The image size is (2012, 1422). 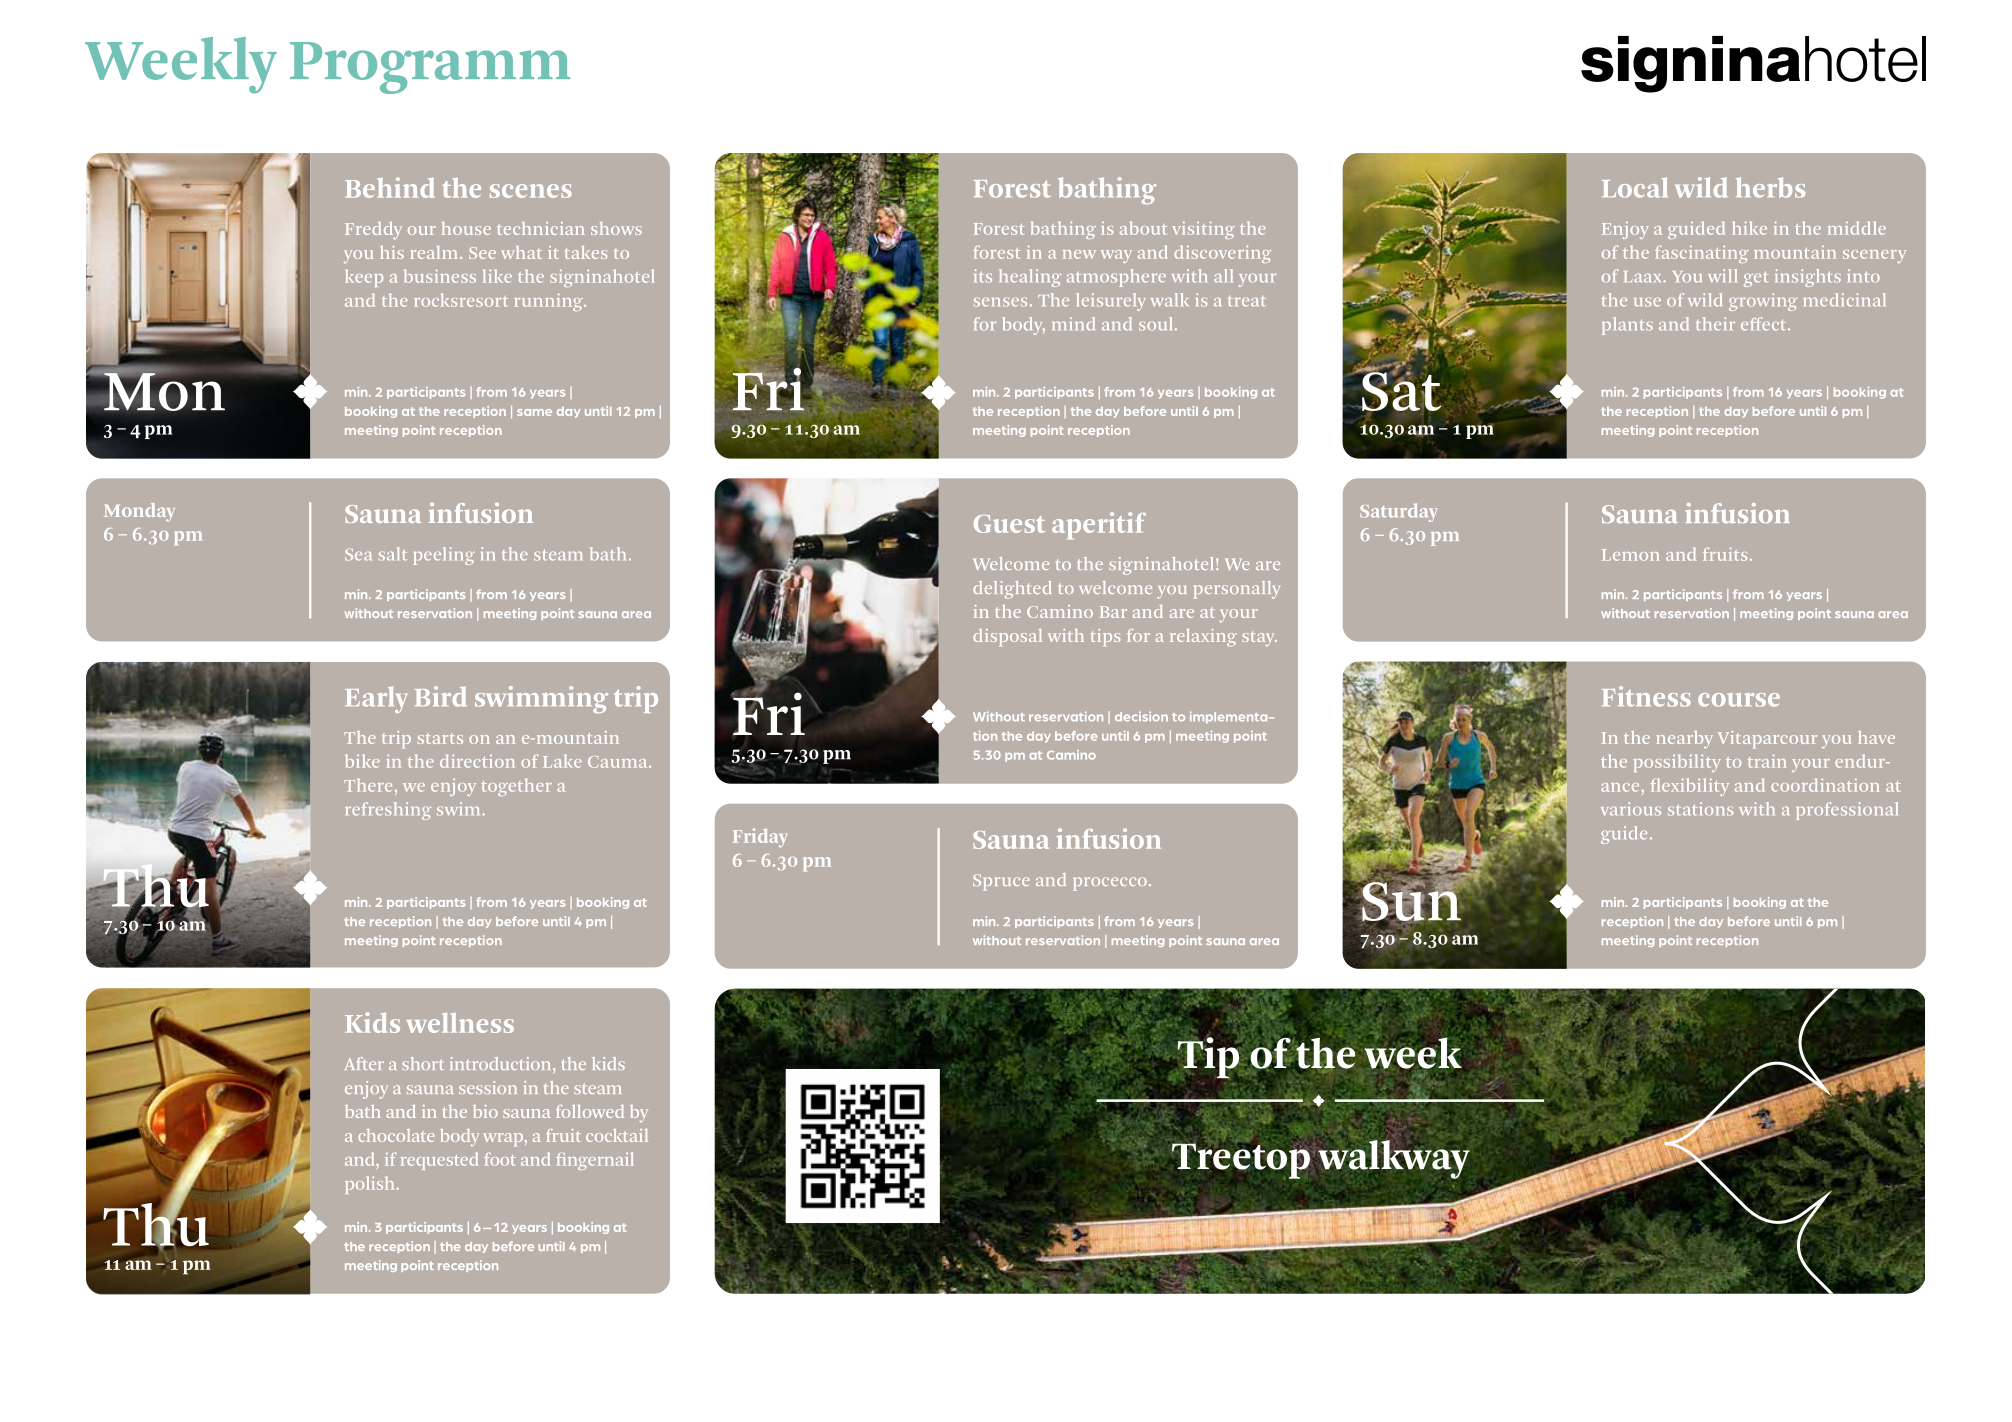 What do you see at coordinates (760, 837) in the screenshot?
I see `Friday` at bounding box center [760, 837].
